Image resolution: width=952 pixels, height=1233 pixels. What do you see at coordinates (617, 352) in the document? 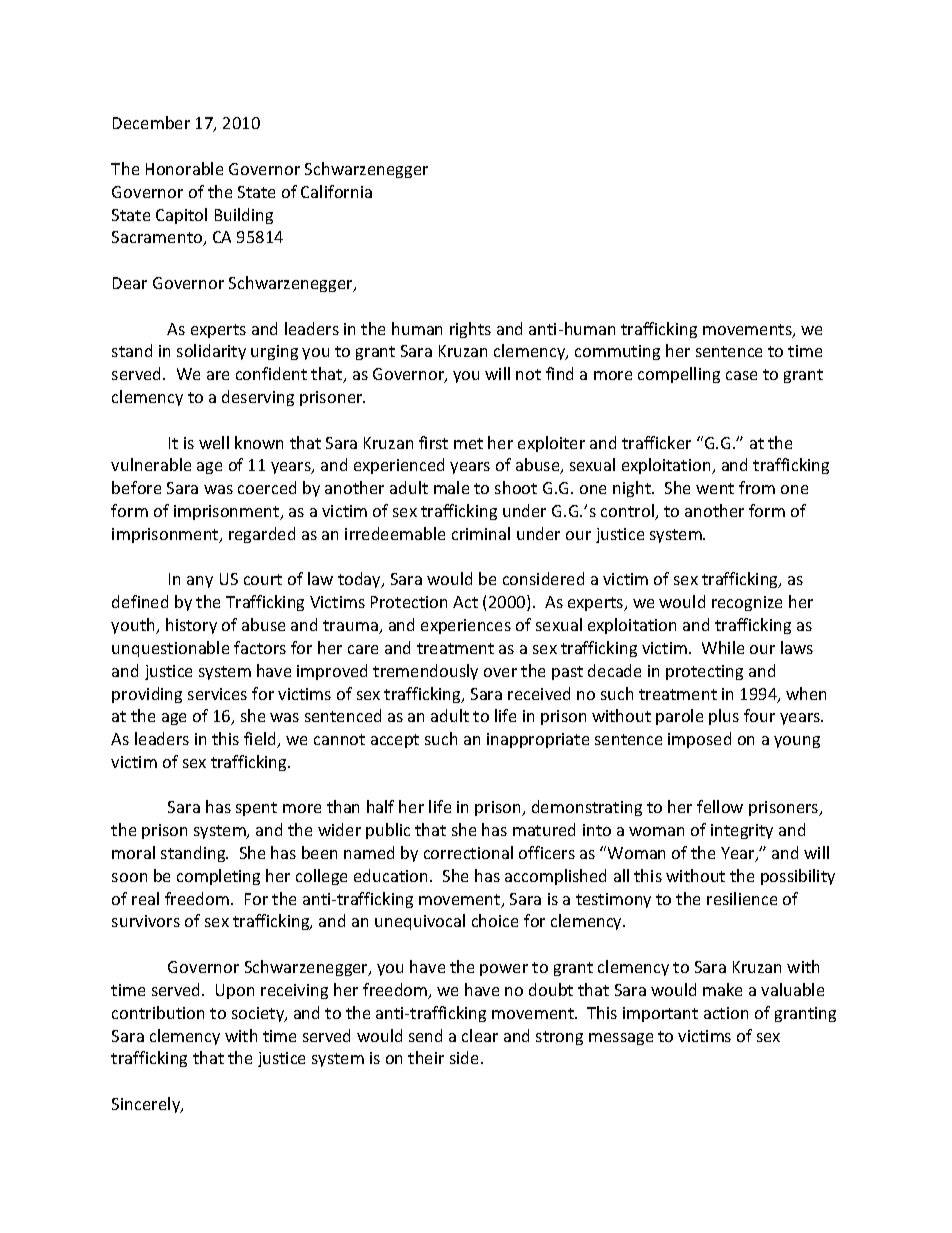
I see `commuting` at bounding box center [617, 352].
